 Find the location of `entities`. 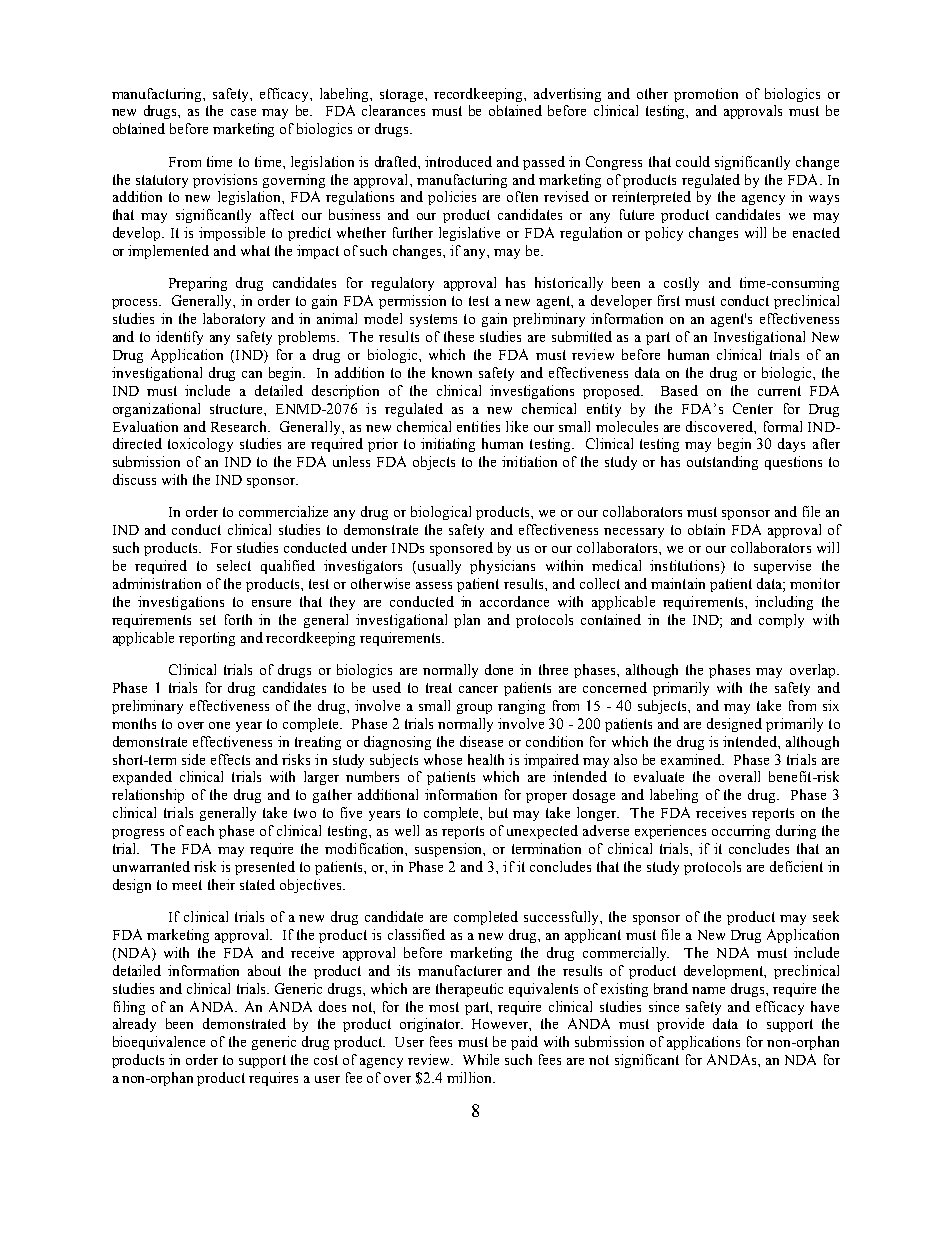

entities is located at coordinates (478, 426).
